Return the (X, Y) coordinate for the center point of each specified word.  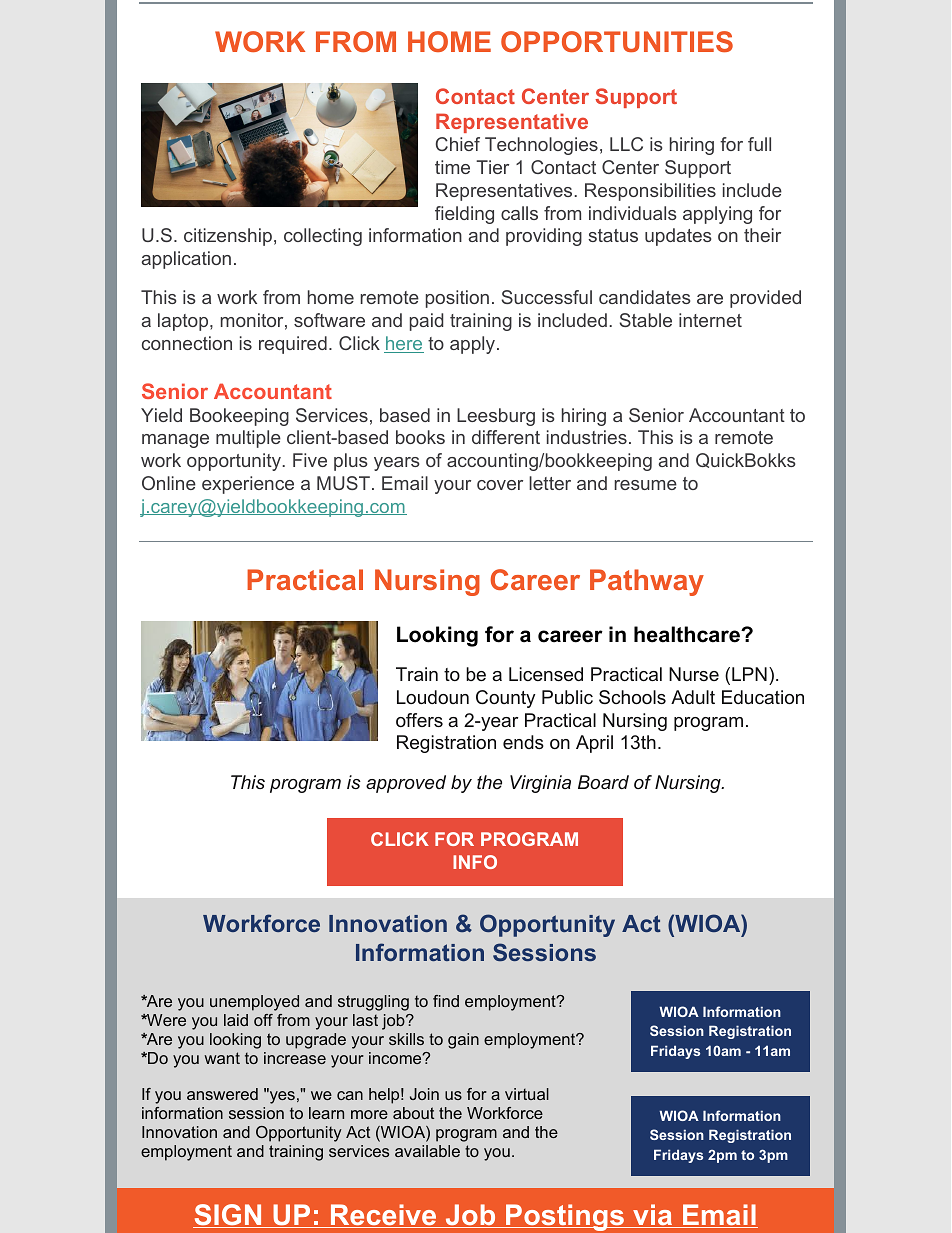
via (653, 1216)
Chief (458, 144)
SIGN (228, 1216)
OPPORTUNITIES (617, 41)
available (427, 1151)
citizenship (228, 237)
